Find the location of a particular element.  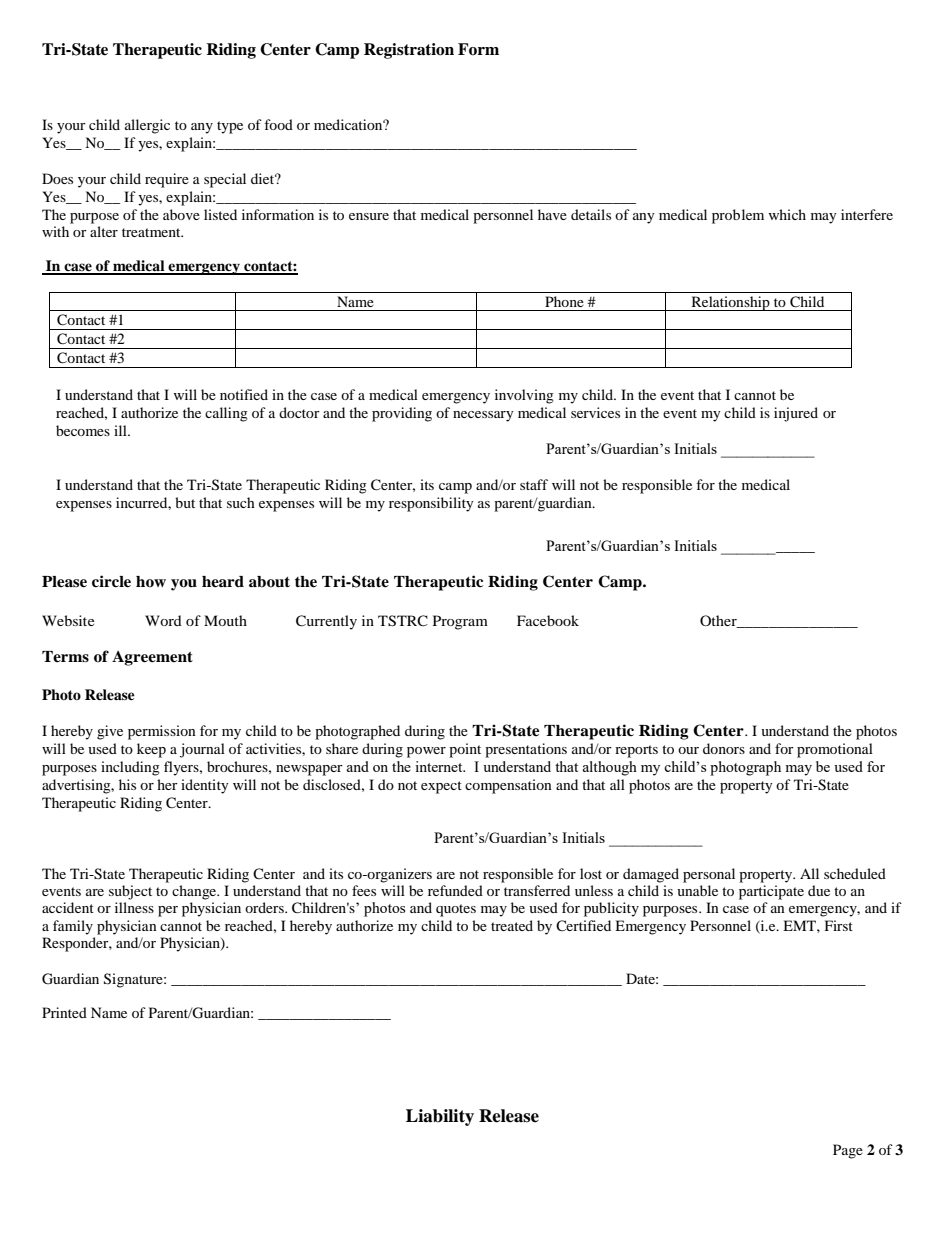

Program is located at coordinates (460, 622).
